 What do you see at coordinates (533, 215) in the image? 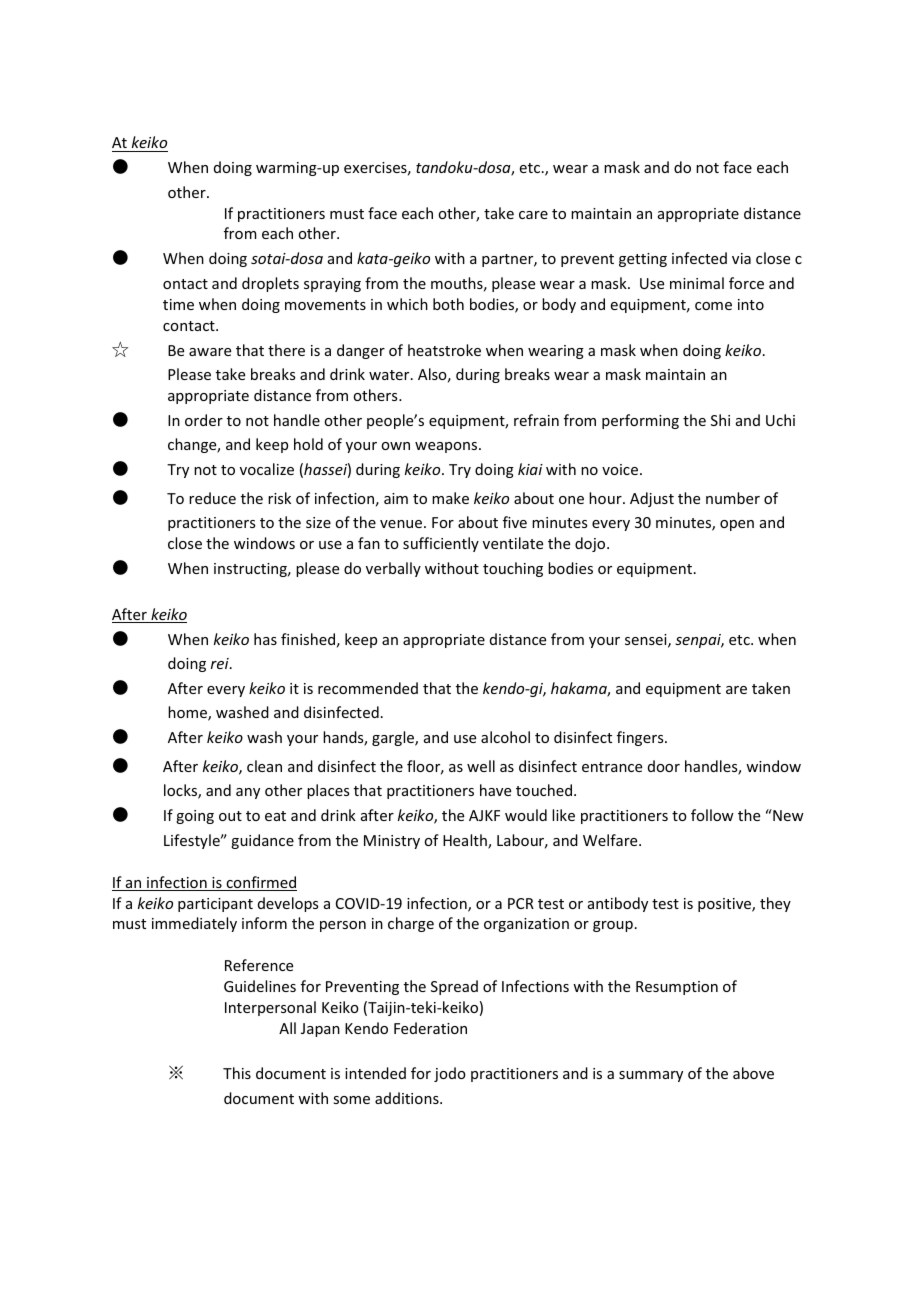
I see `care` at bounding box center [533, 215].
